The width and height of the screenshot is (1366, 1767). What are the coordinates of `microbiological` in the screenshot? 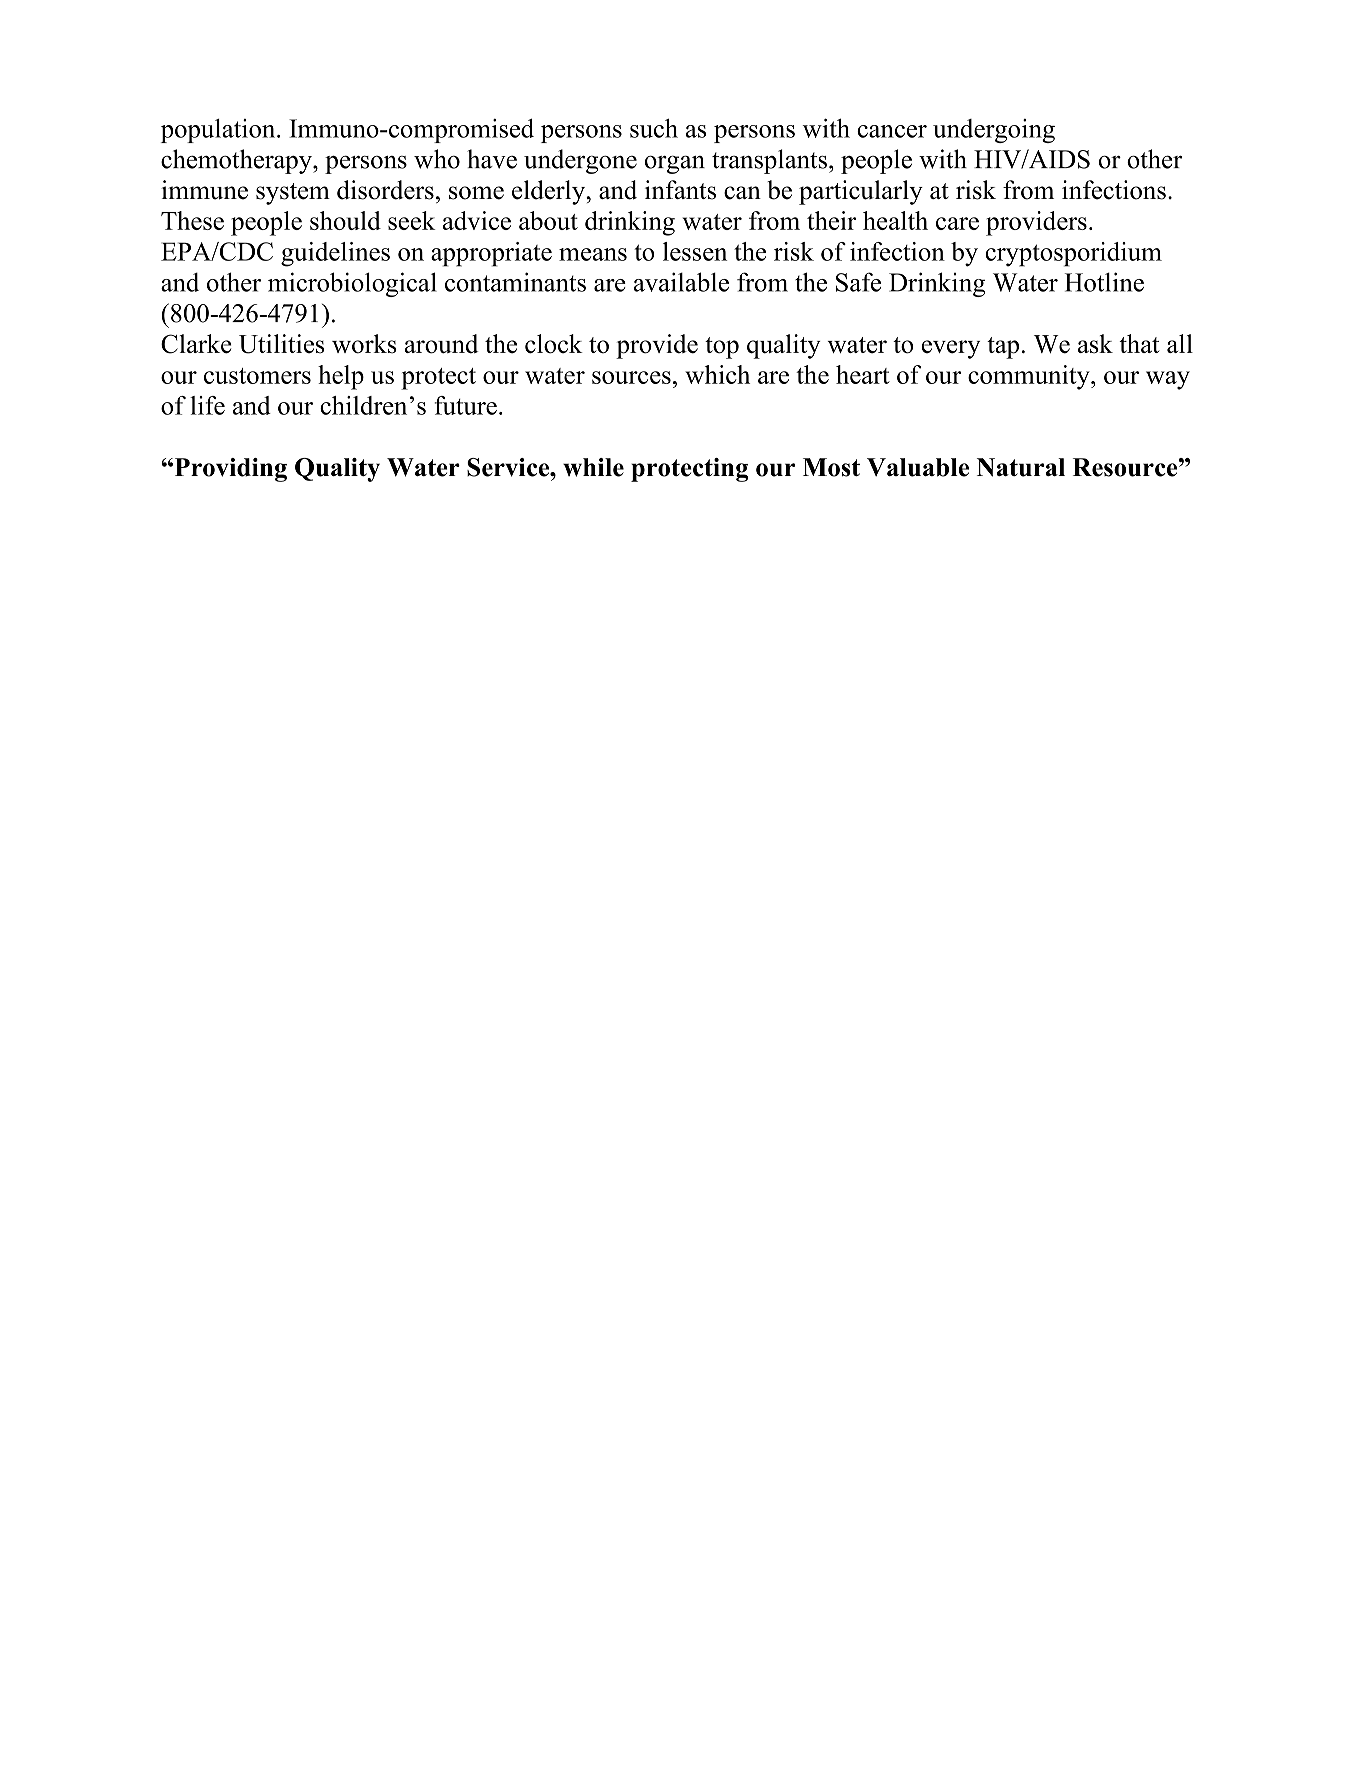 It's located at (352, 284).
